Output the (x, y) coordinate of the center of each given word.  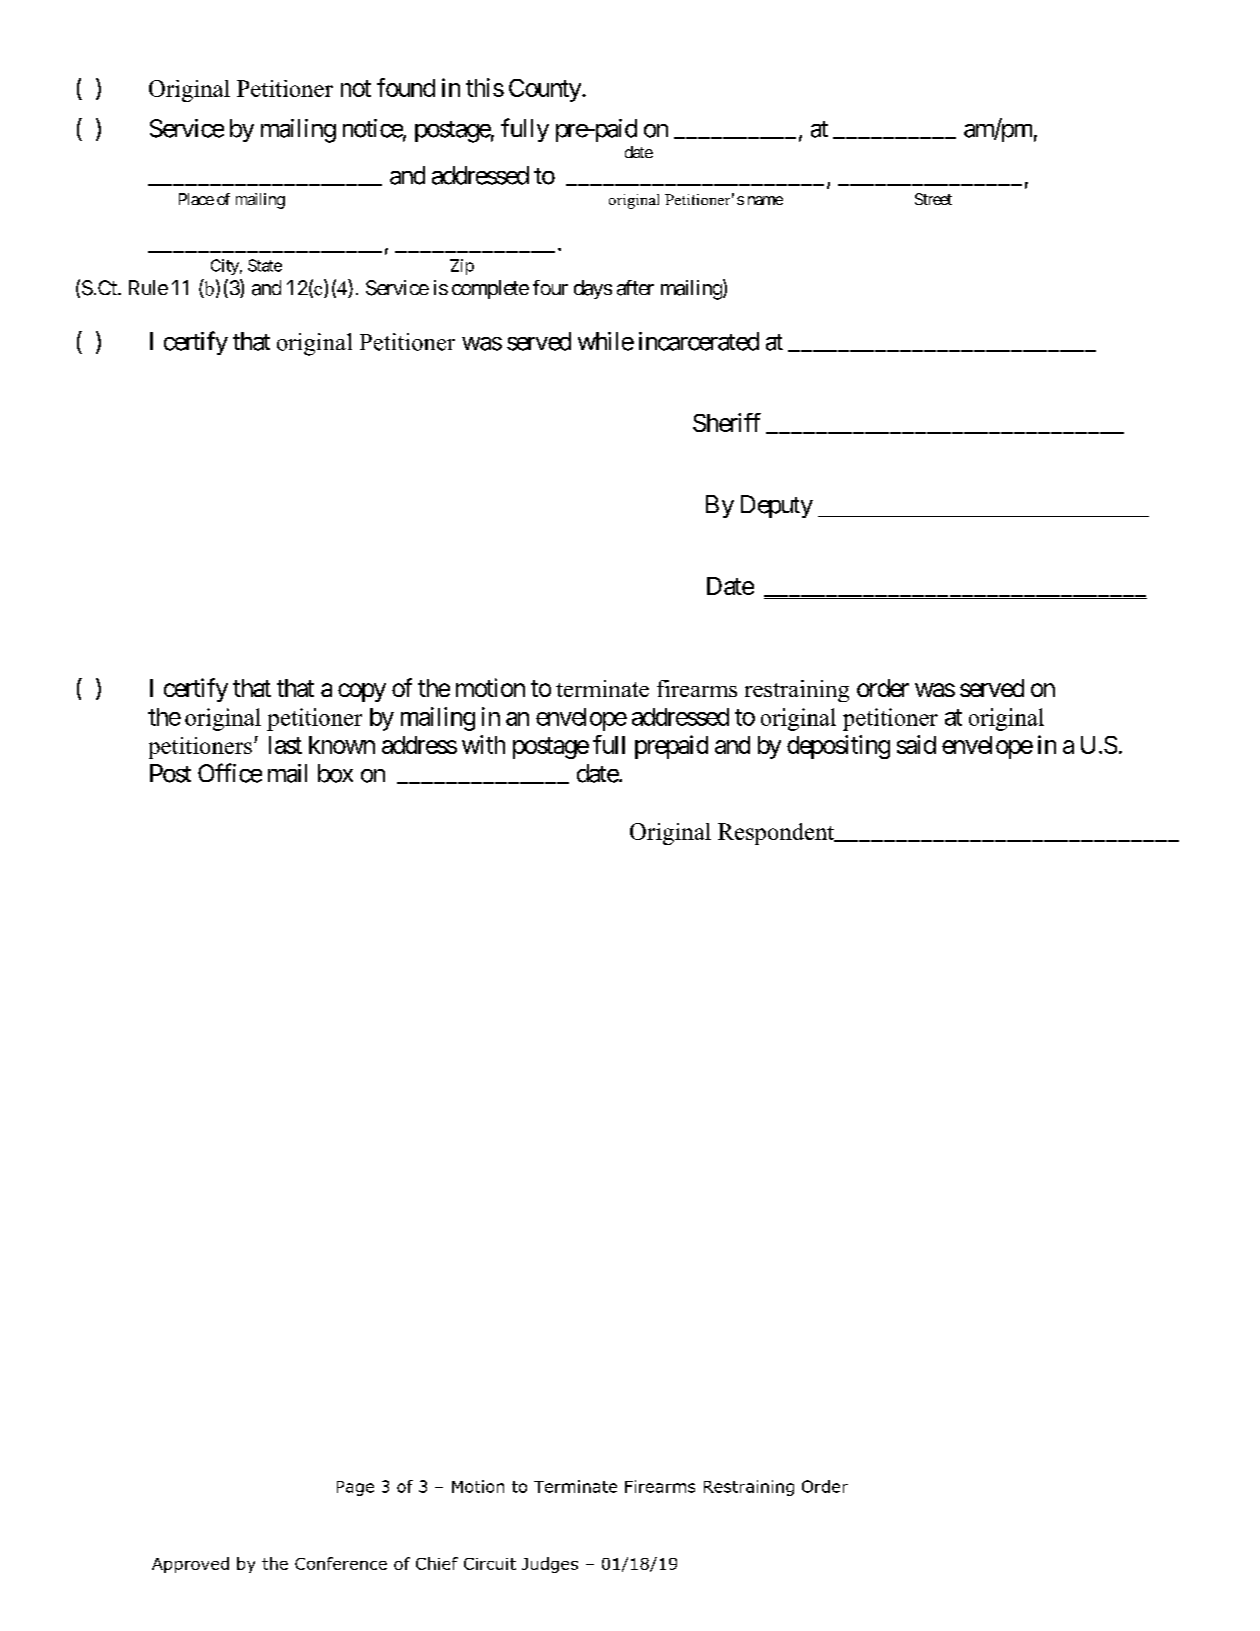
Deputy (777, 506)
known (342, 745)
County (545, 90)
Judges (550, 1565)
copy (362, 692)
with (483, 744)
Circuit (490, 1564)
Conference (341, 1563)
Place (196, 199)
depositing (838, 747)
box (335, 773)
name (765, 200)
